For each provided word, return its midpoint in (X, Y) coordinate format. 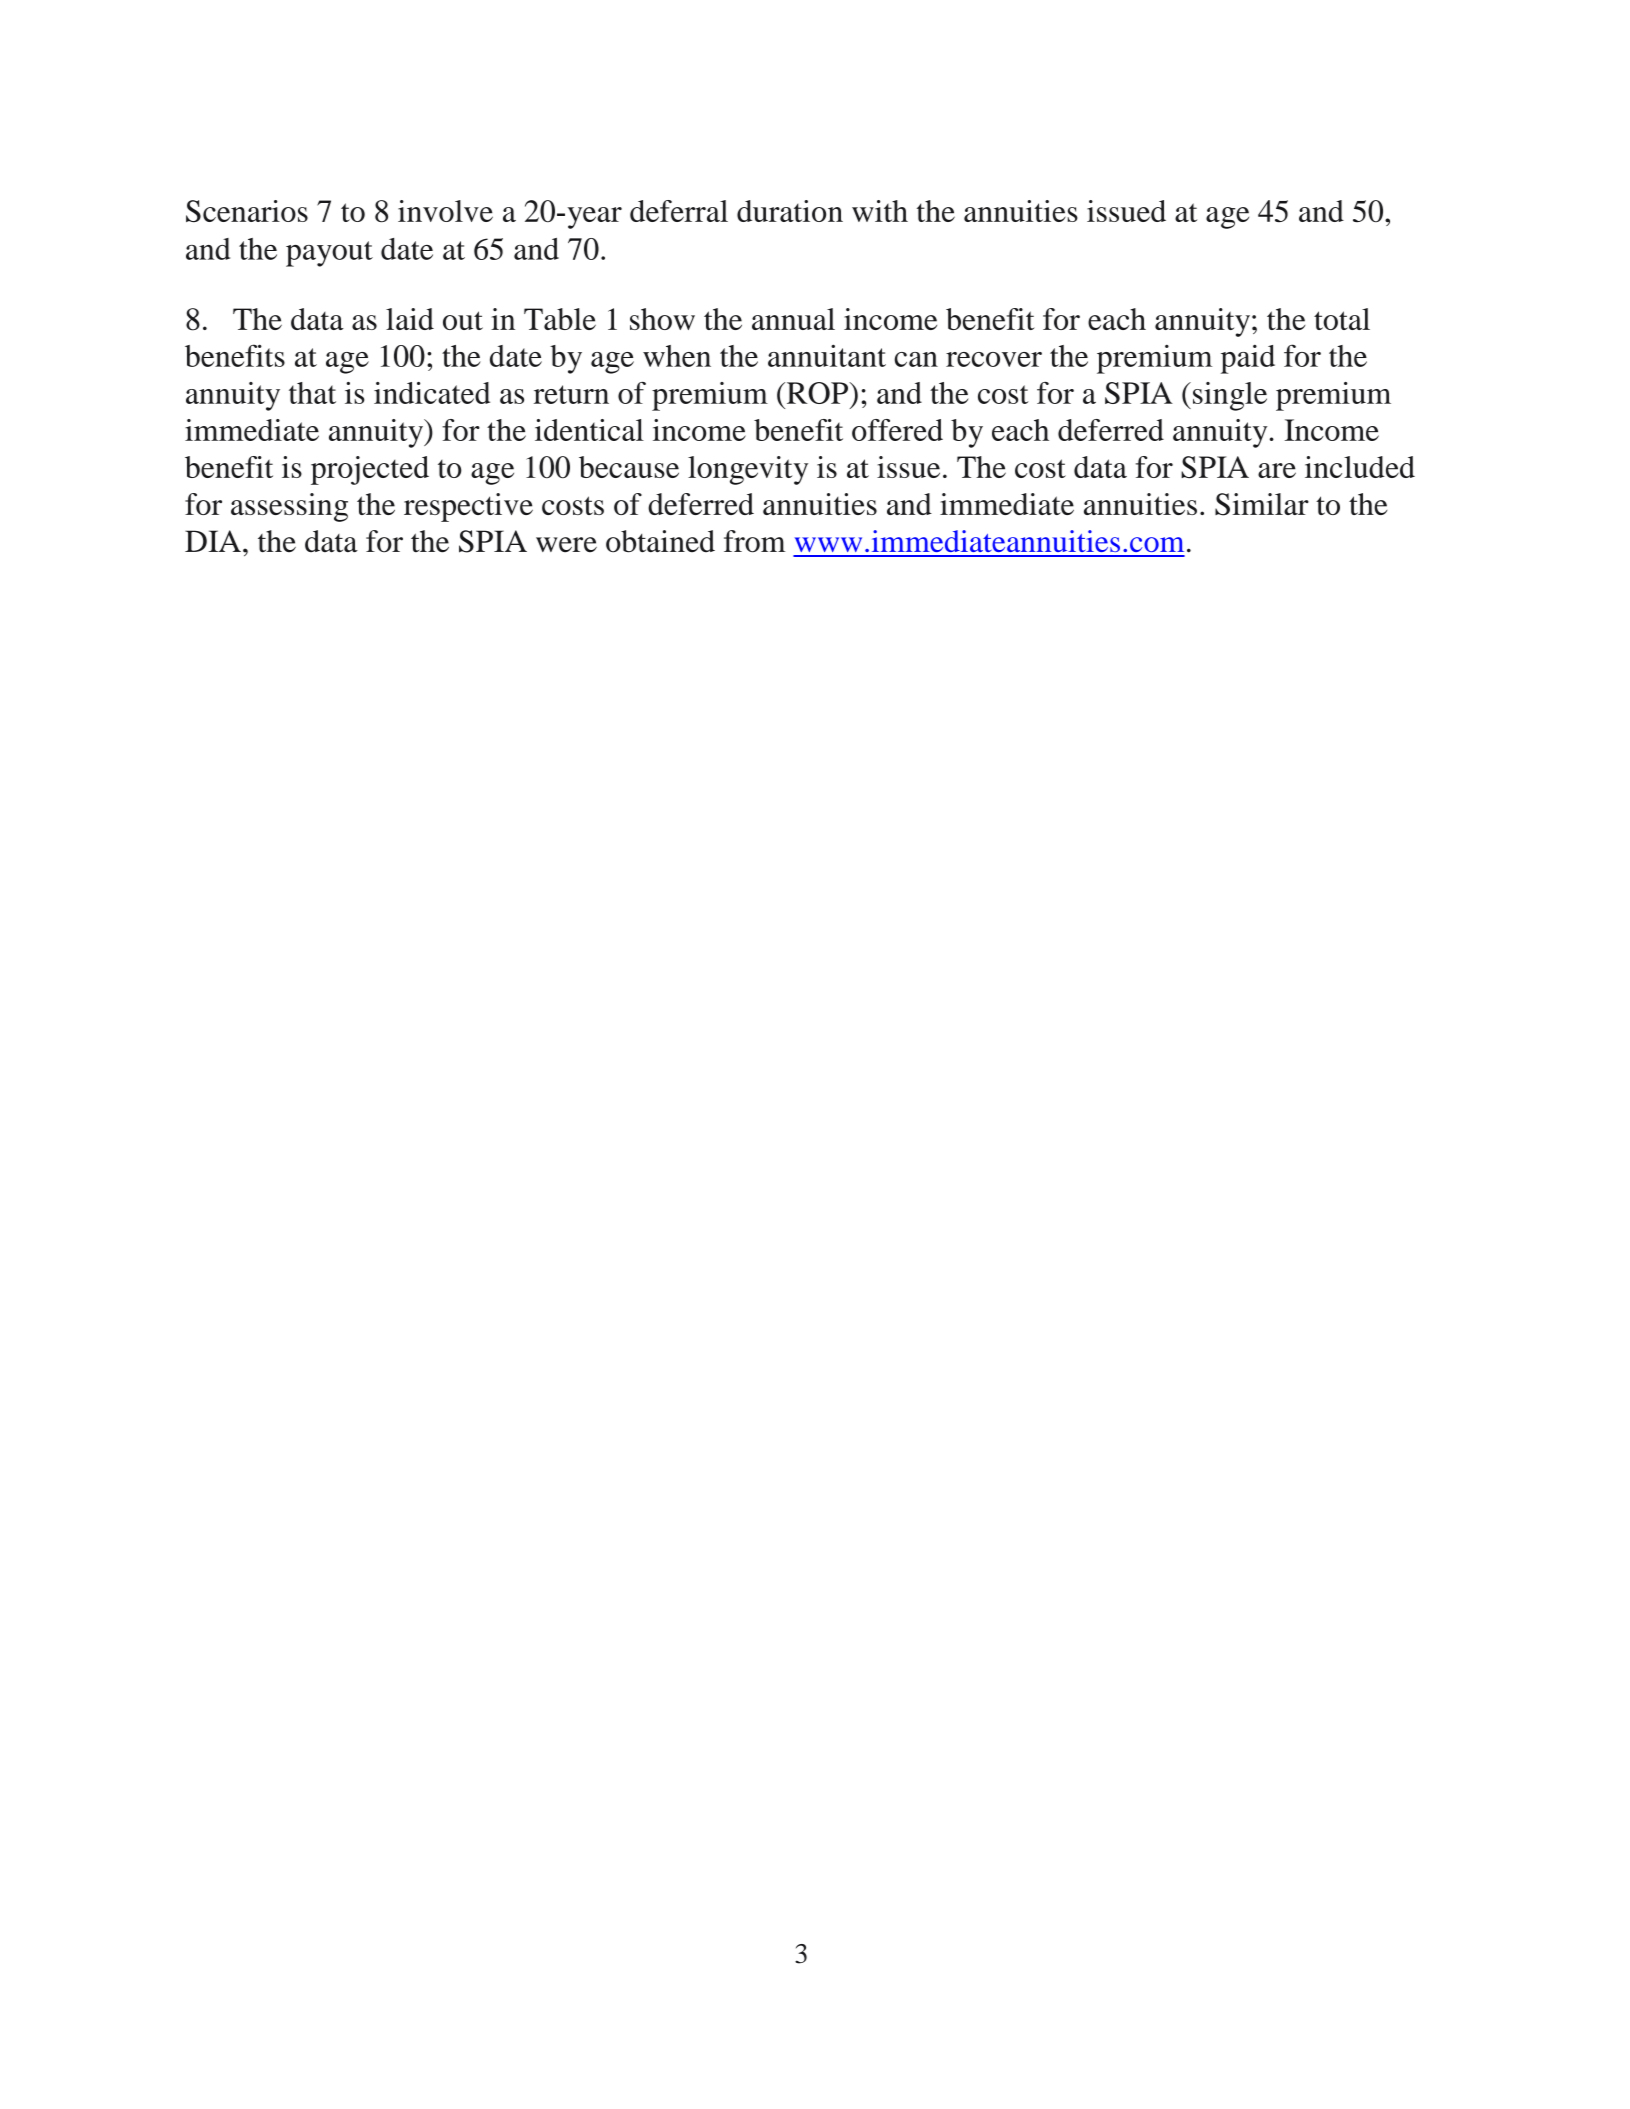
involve (445, 211)
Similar (1262, 504)
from (755, 541)
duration (790, 211)
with (880, 211)
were (566, 545)
